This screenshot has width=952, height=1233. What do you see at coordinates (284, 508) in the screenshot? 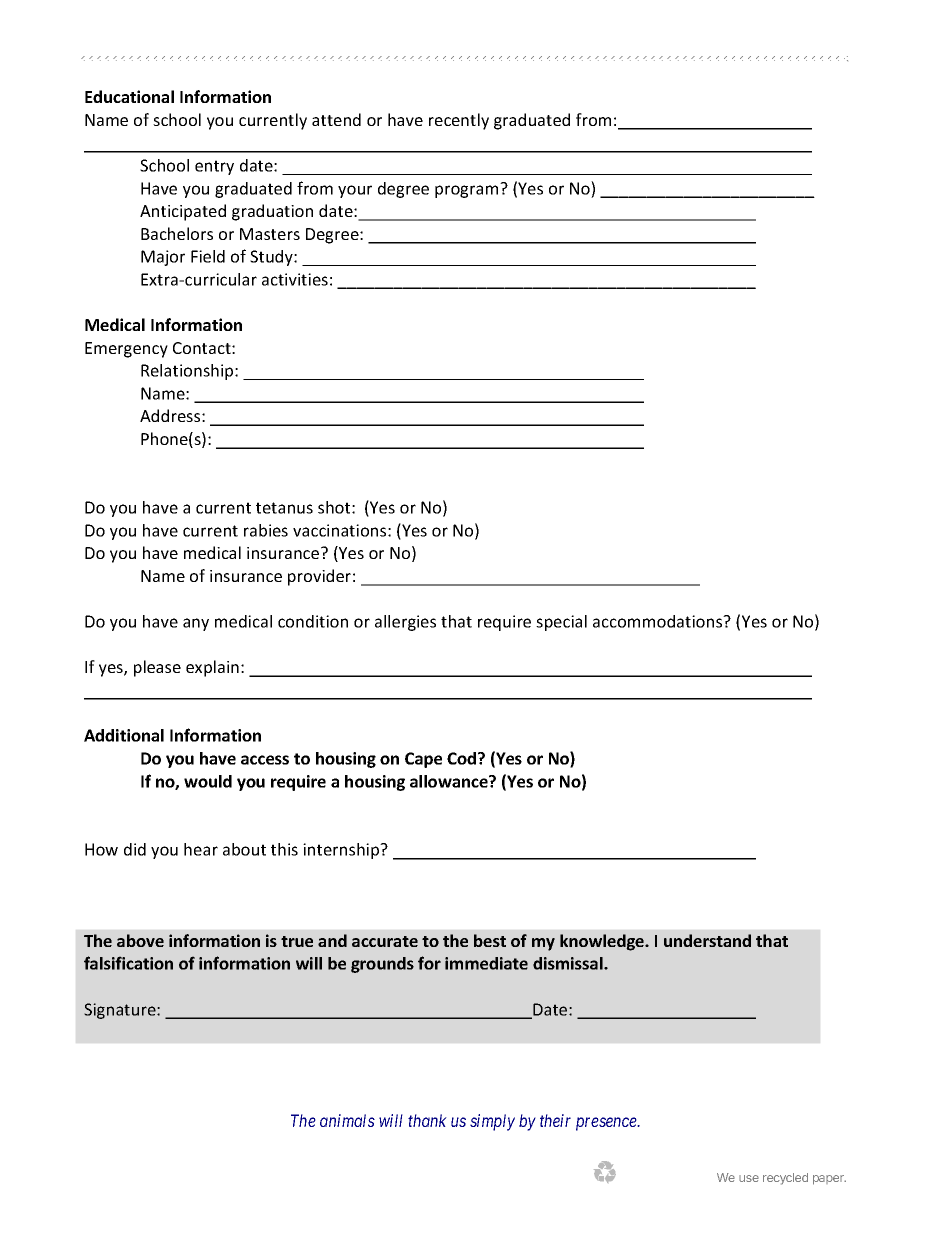
I see `tetanus` at bounding box center [284, 508].
